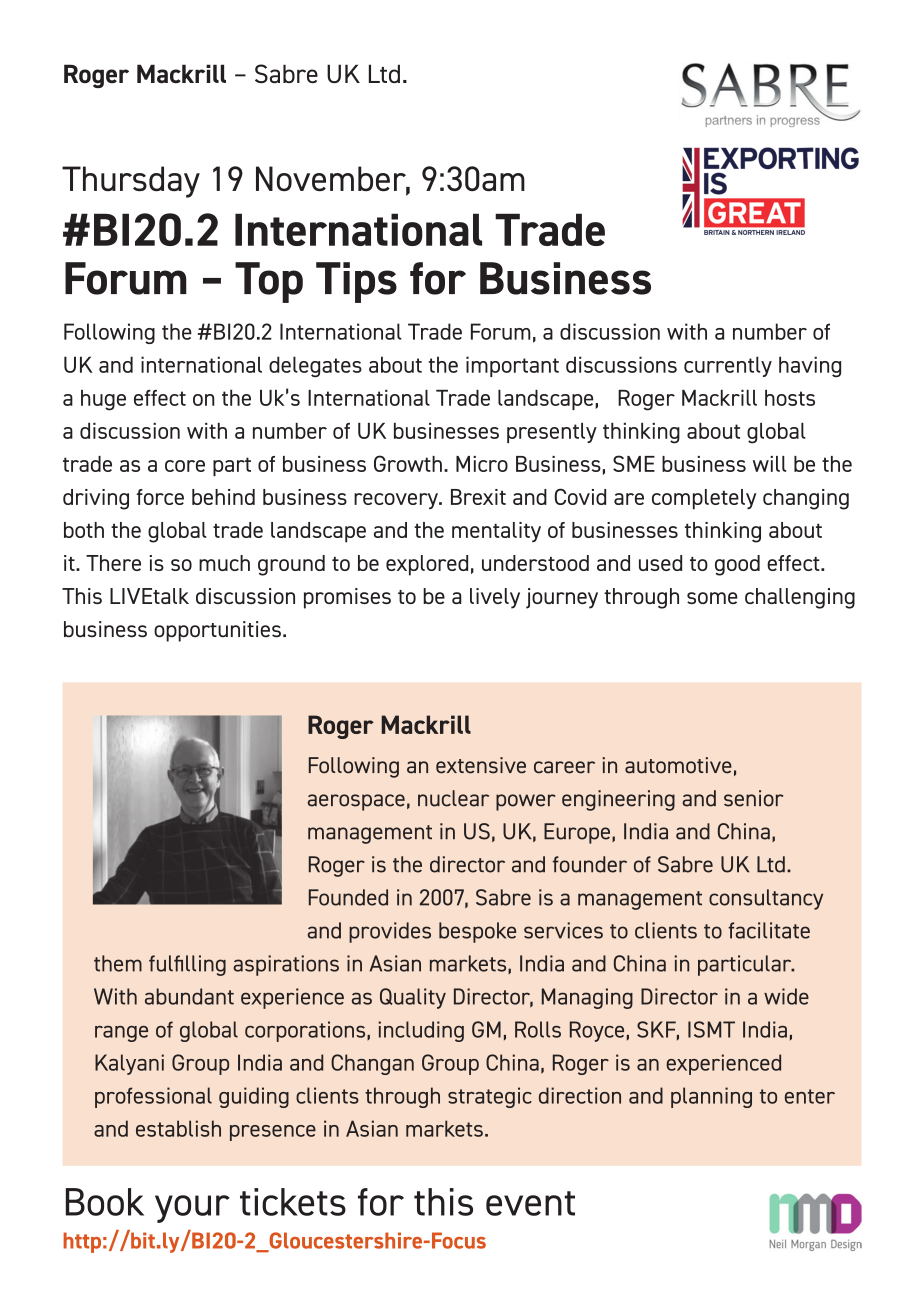 The image size is (924, 1311). Describe the element at coordinates (728, 366) in the image. I see `currently` at that location.
